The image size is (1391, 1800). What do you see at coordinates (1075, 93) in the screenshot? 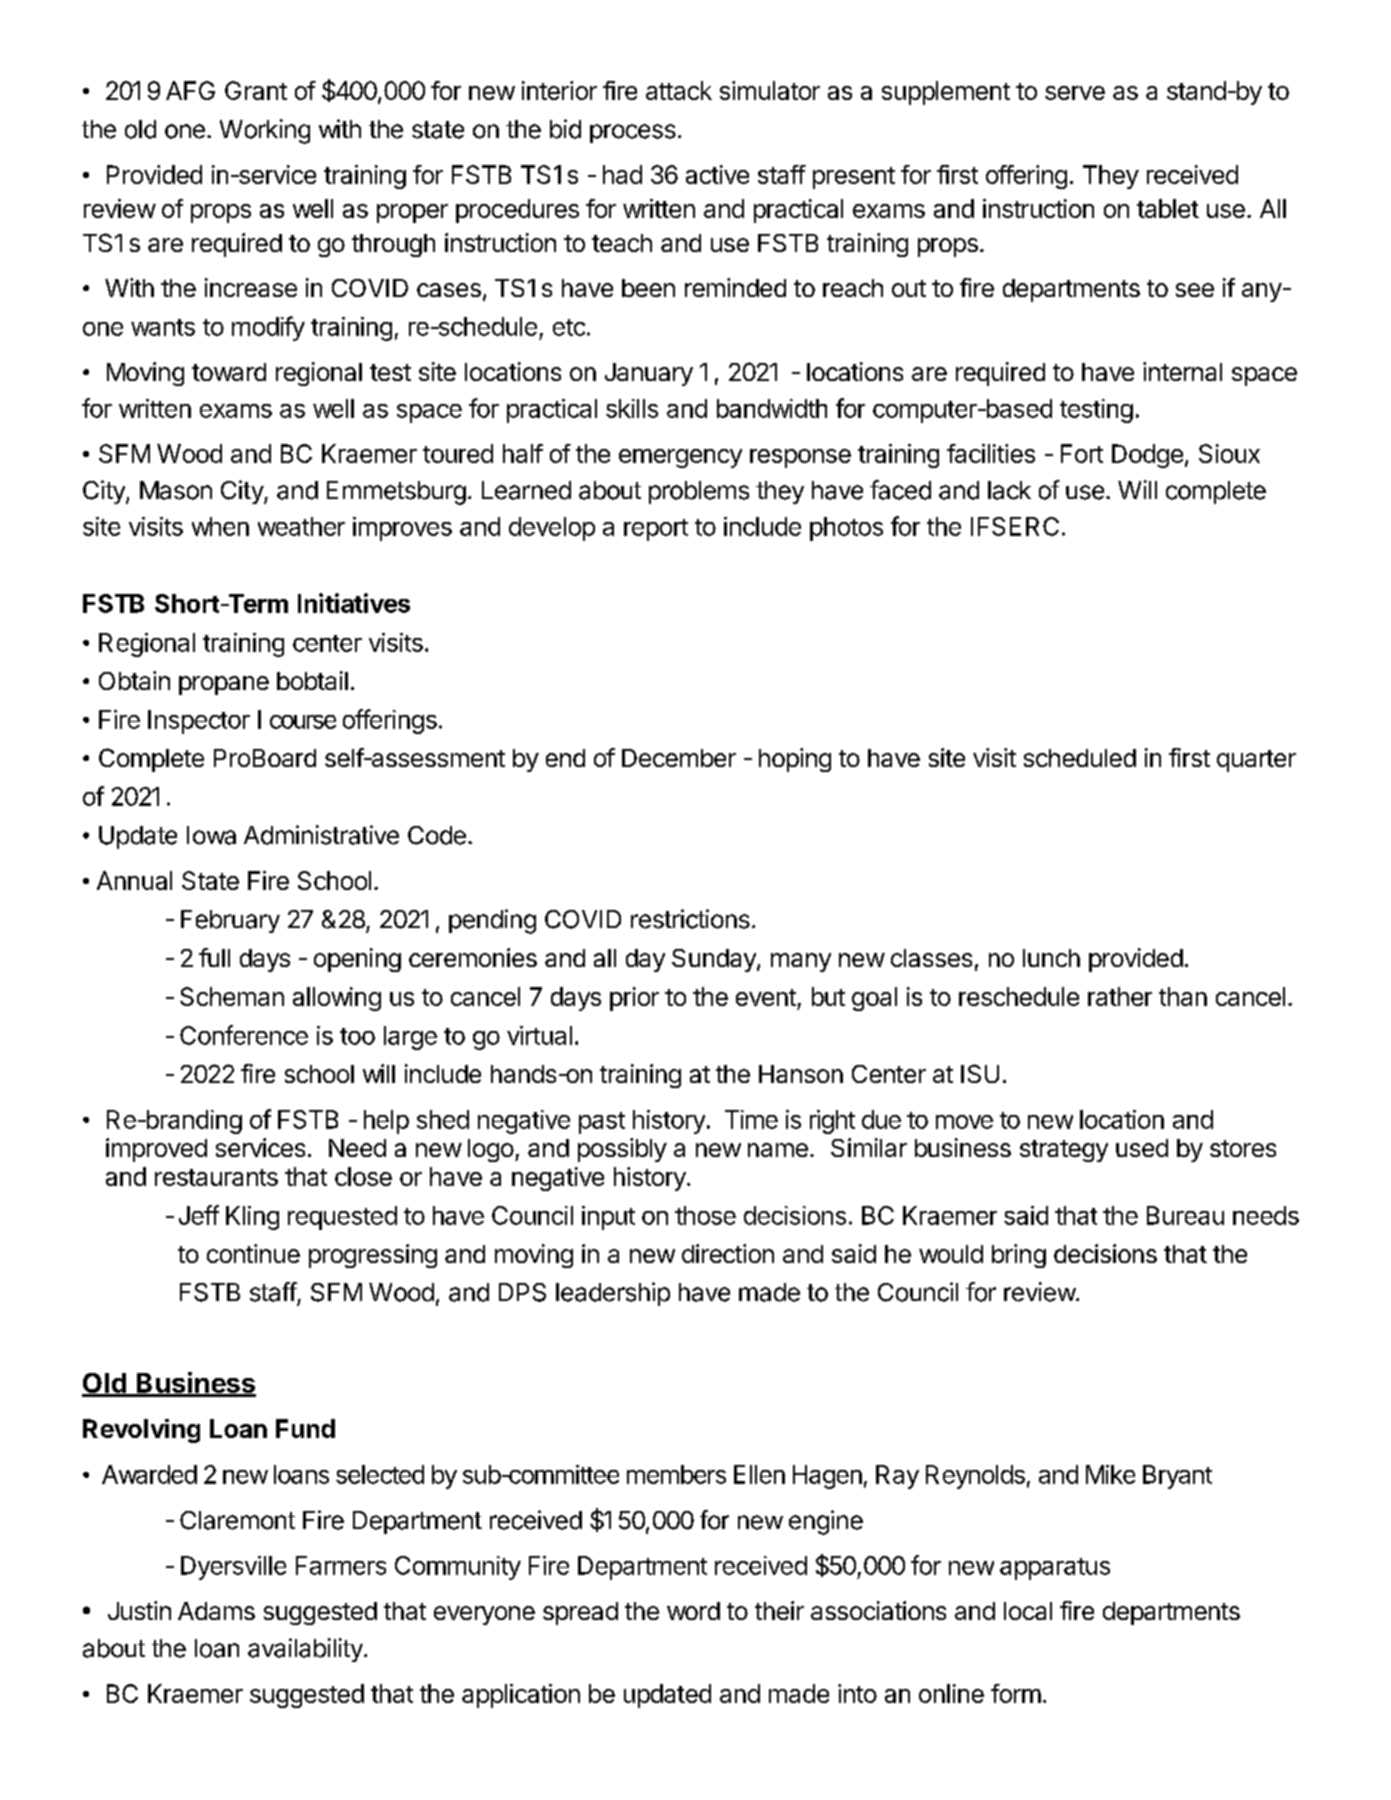
I see `serve` at bounding box center [1075, 93].
